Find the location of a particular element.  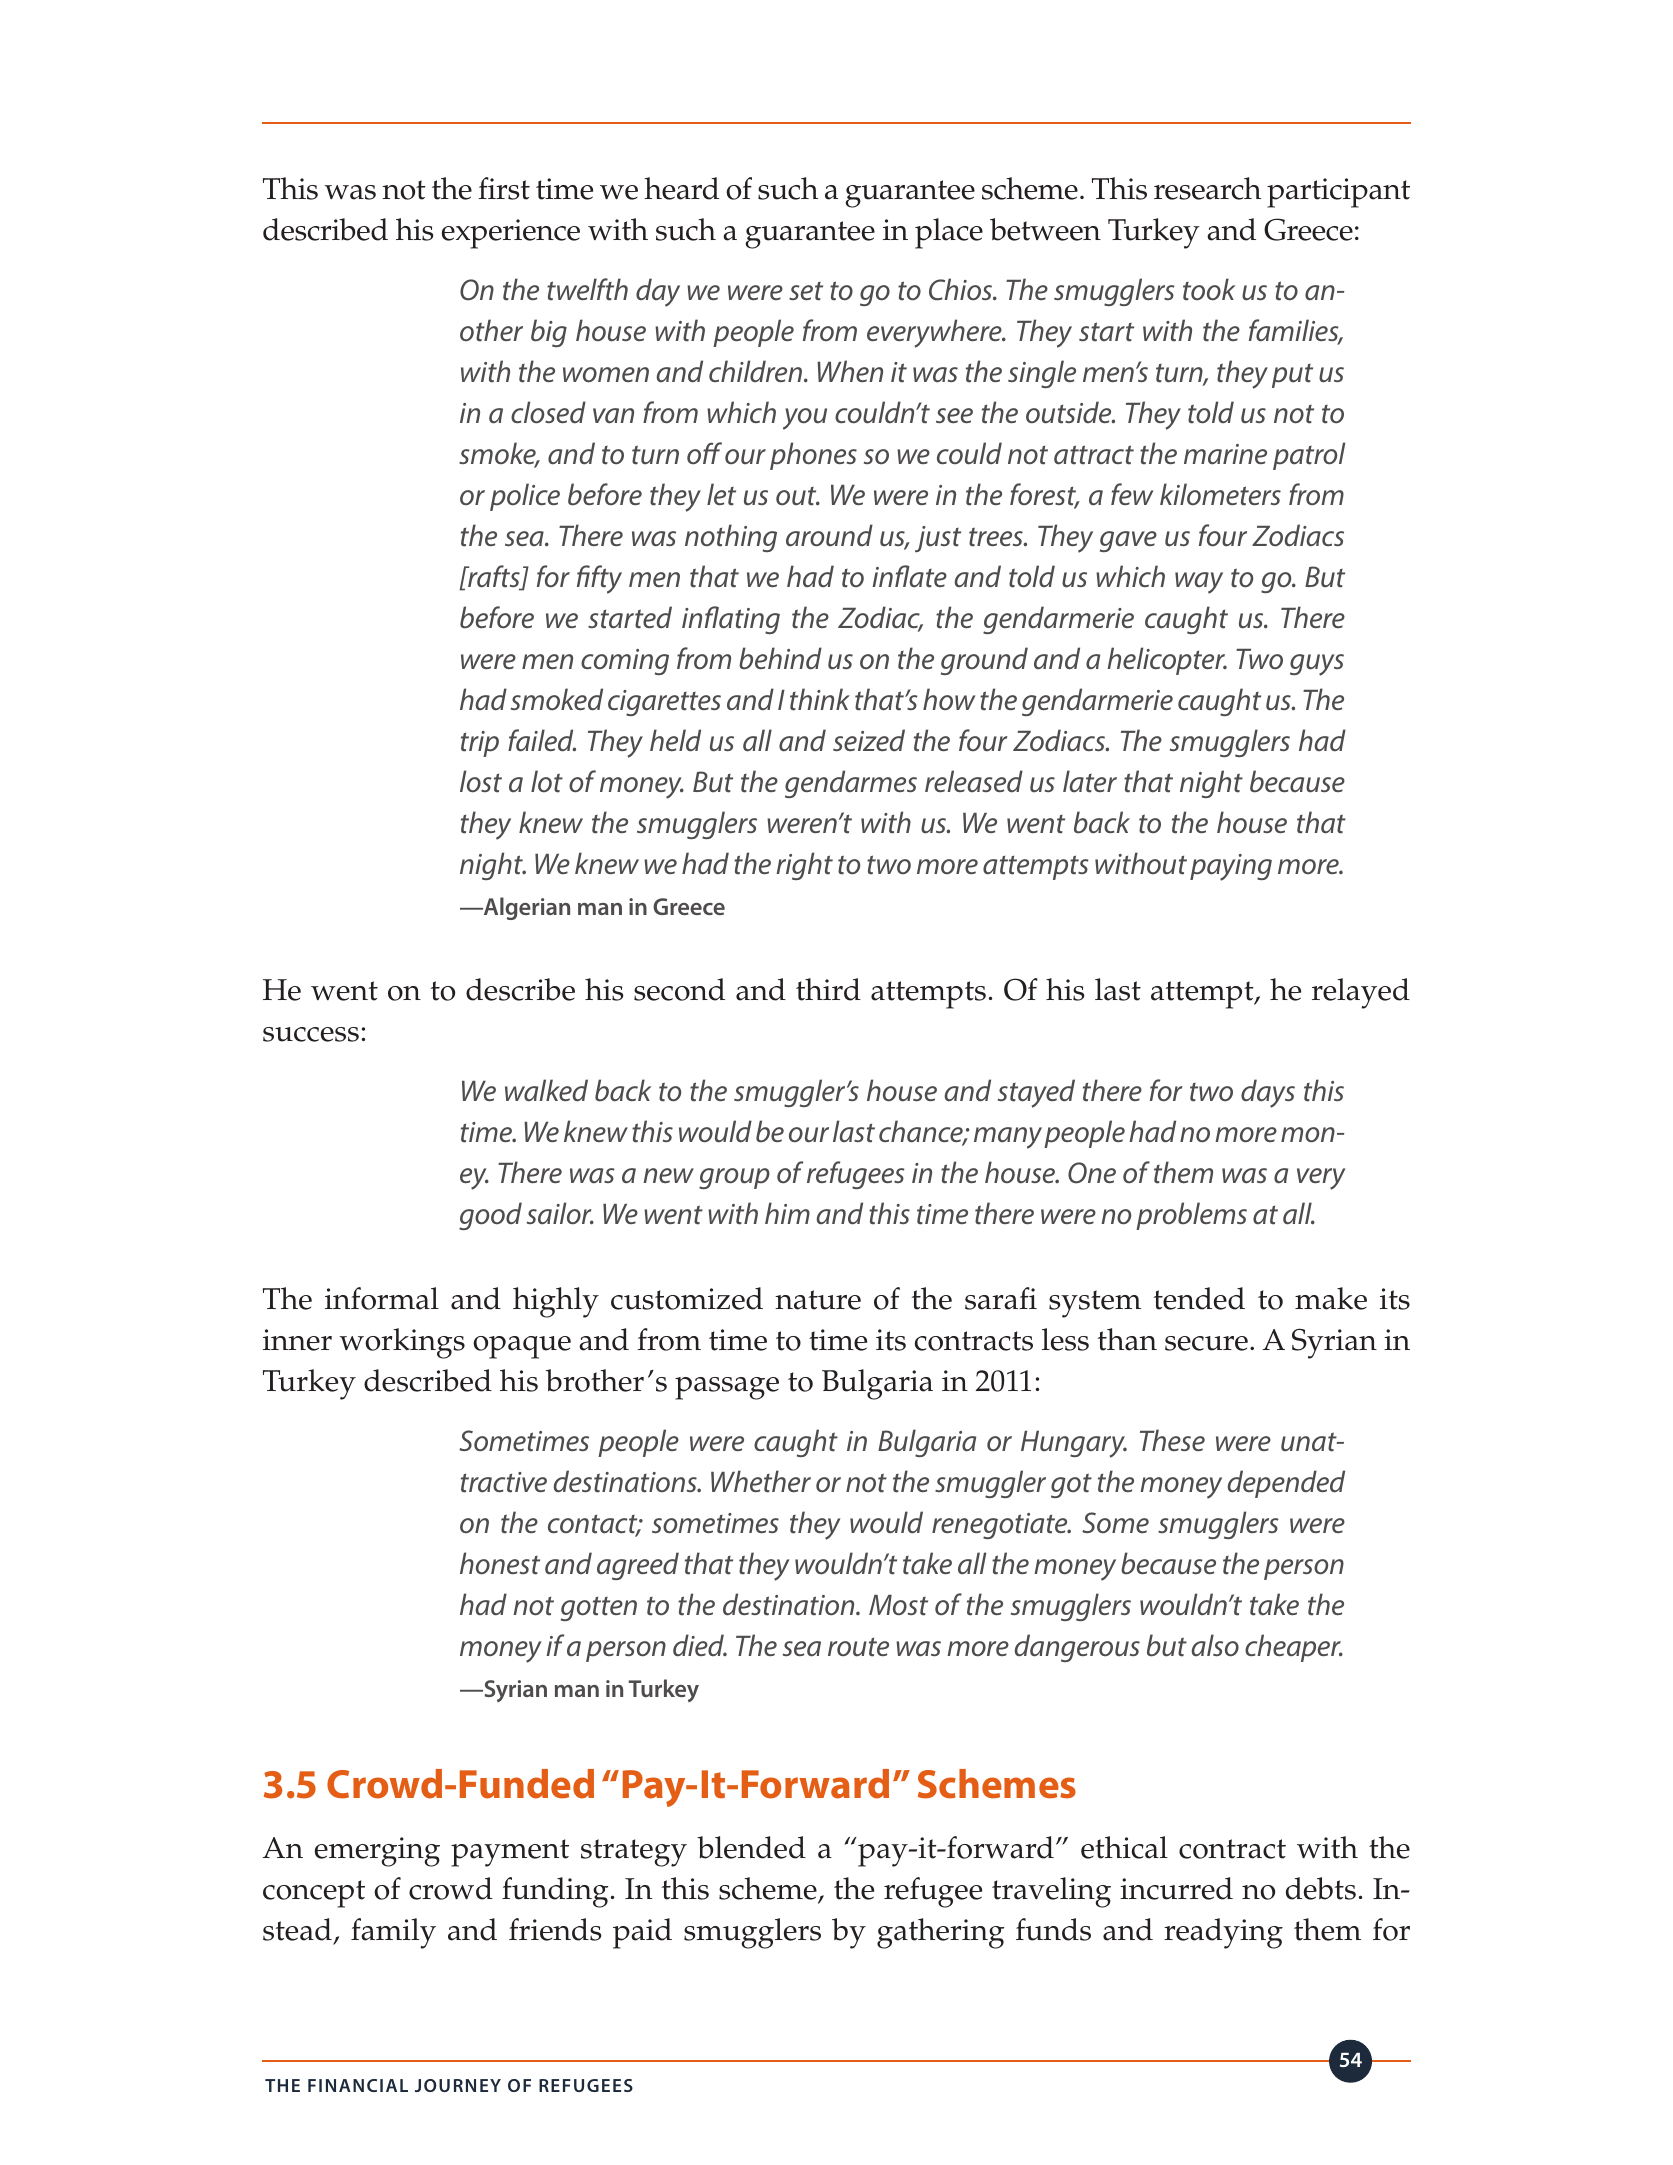

rafts is located at coordinates (494, 578).
